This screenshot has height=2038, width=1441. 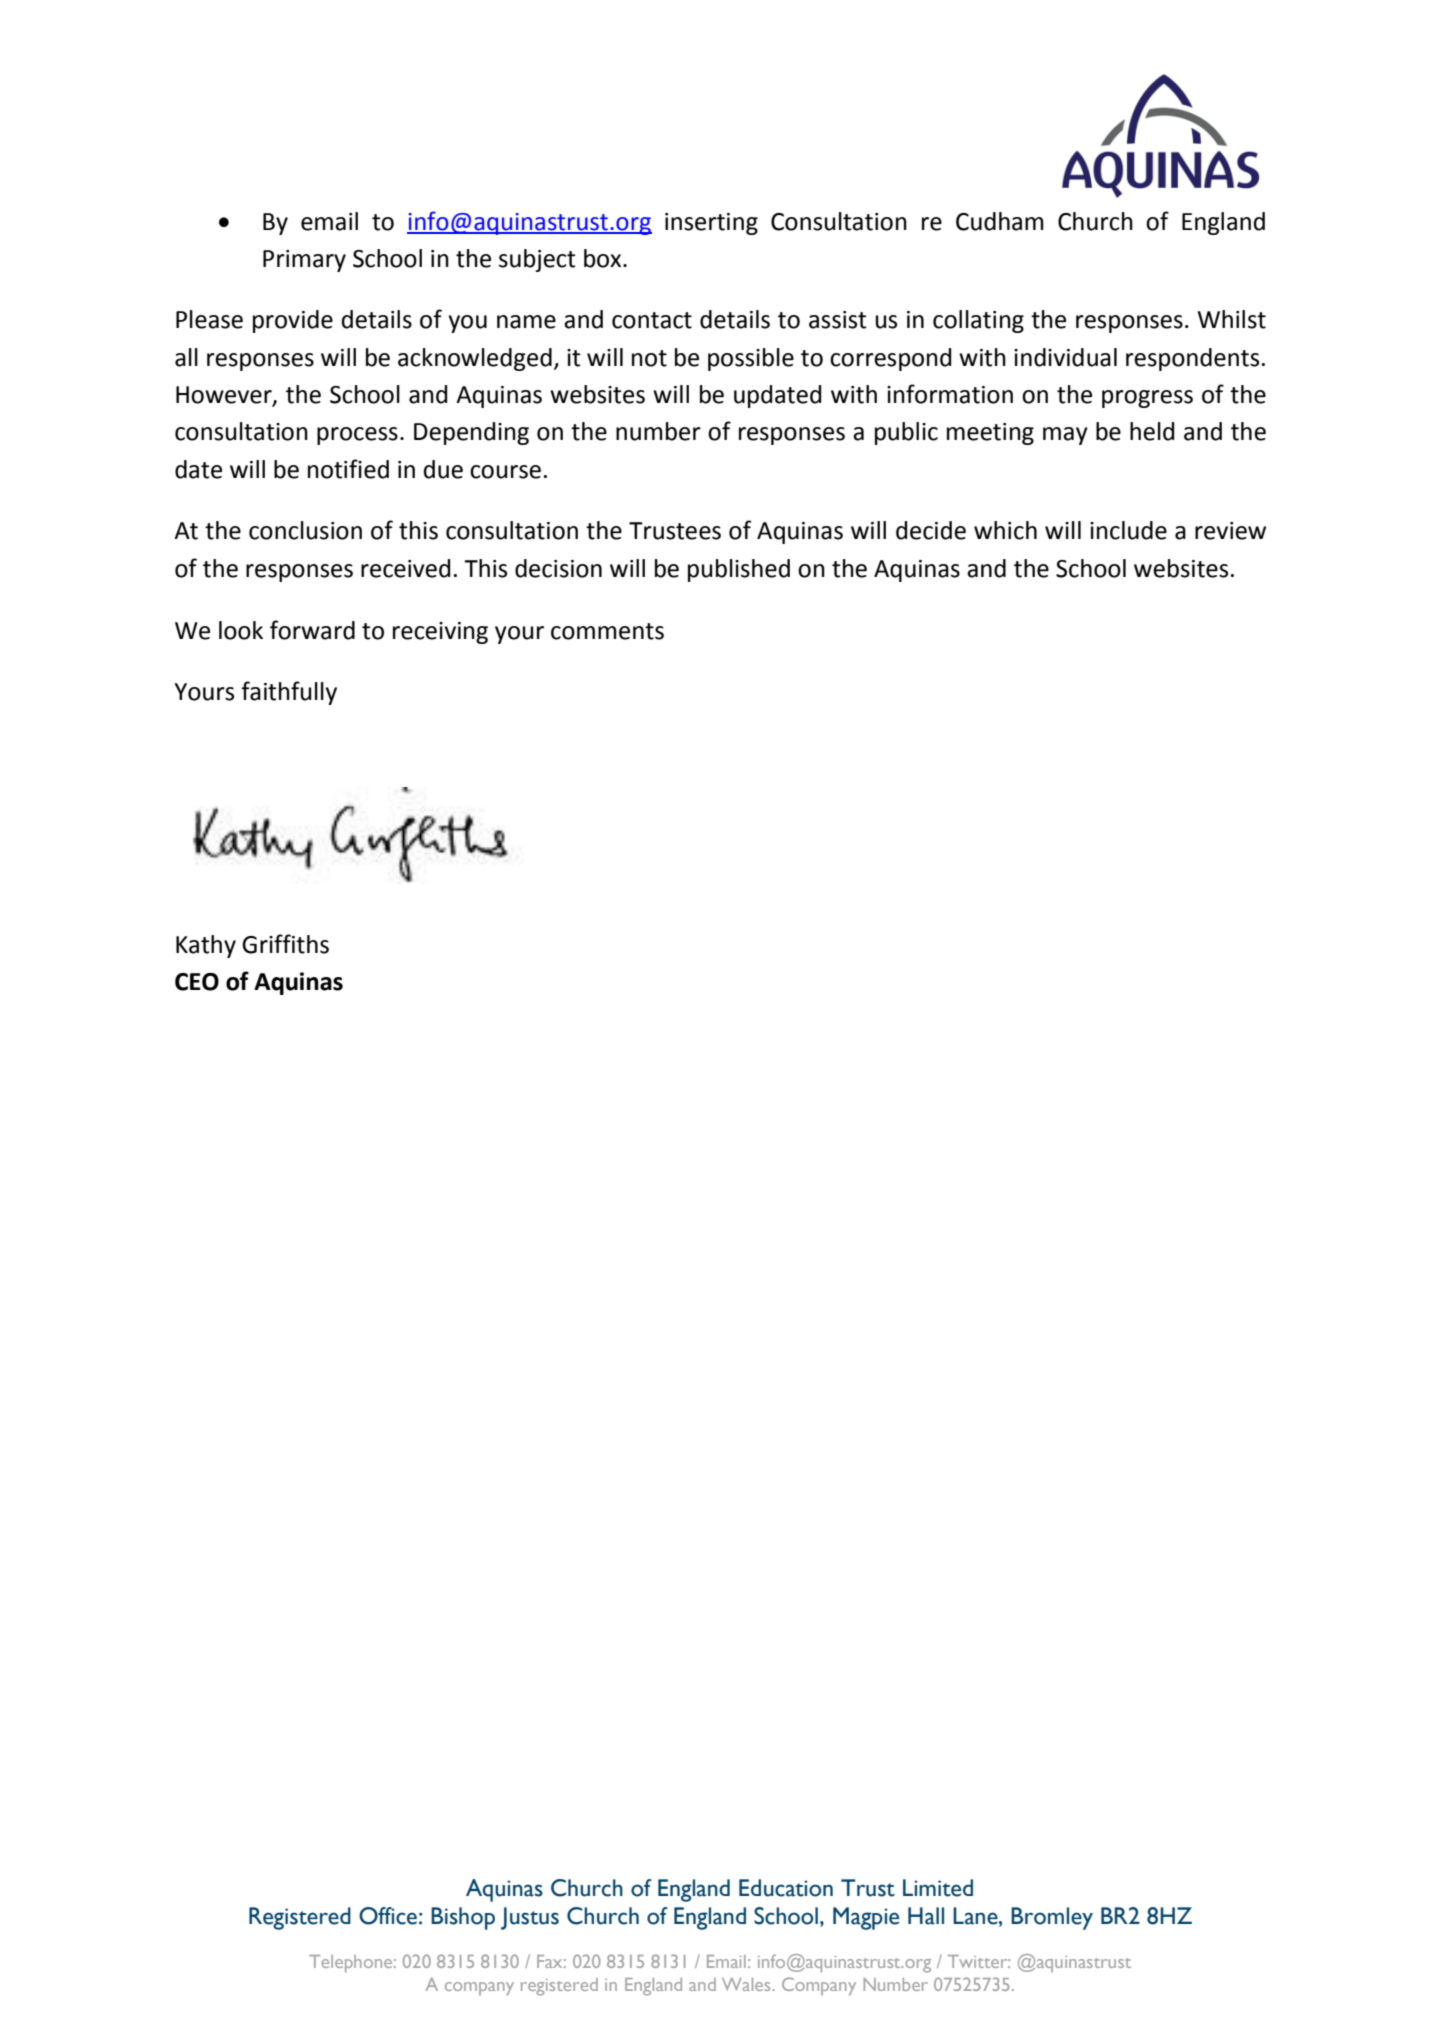 What do you see at coordinates (285, 944) in the screenshot?
I see `Griffiths` at bounding box center [285, 944].
